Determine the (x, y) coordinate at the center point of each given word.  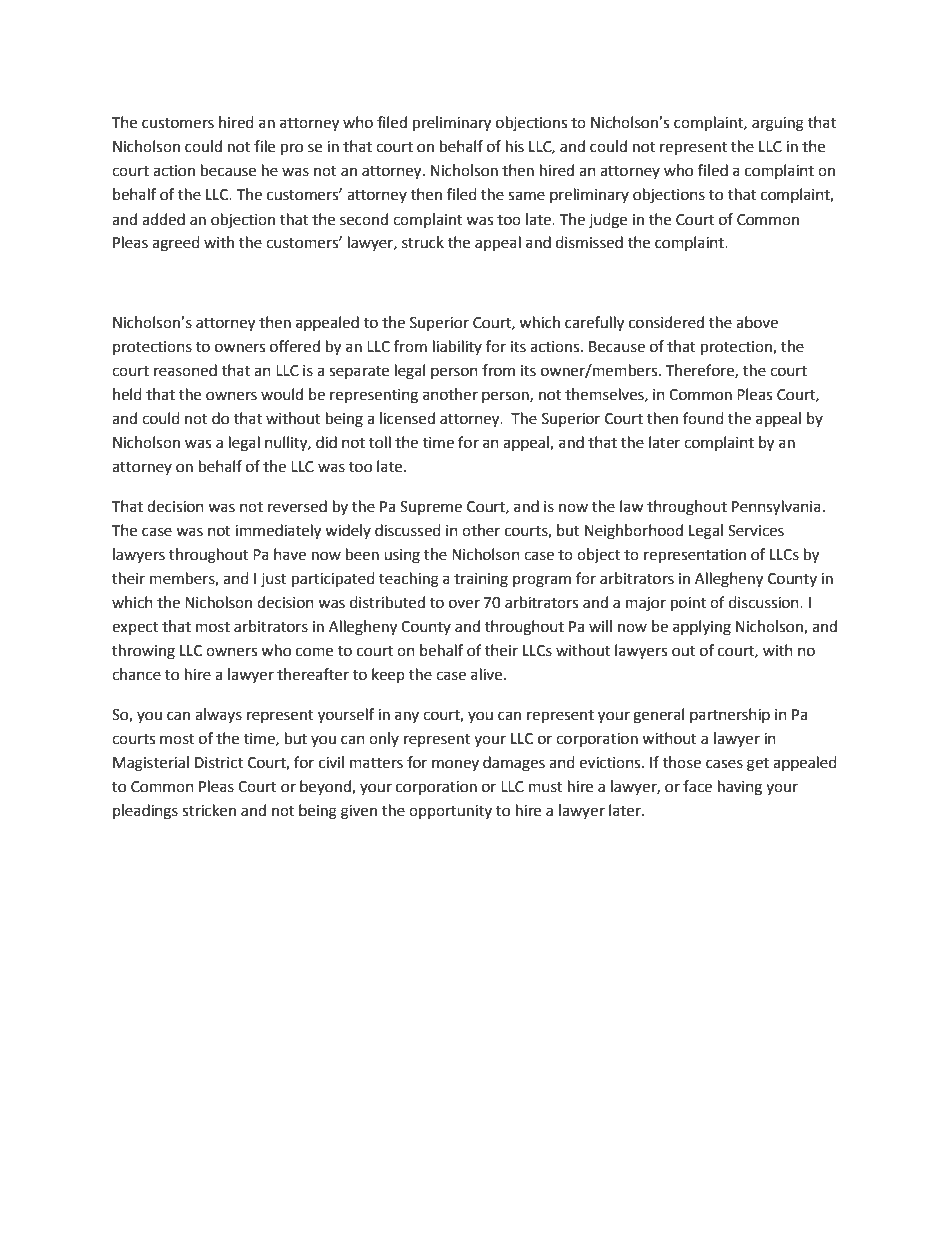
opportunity (450, 812)
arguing (778, 124)
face (697, 786)
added (163, 219)
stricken (209, 810)
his (515, 146)
